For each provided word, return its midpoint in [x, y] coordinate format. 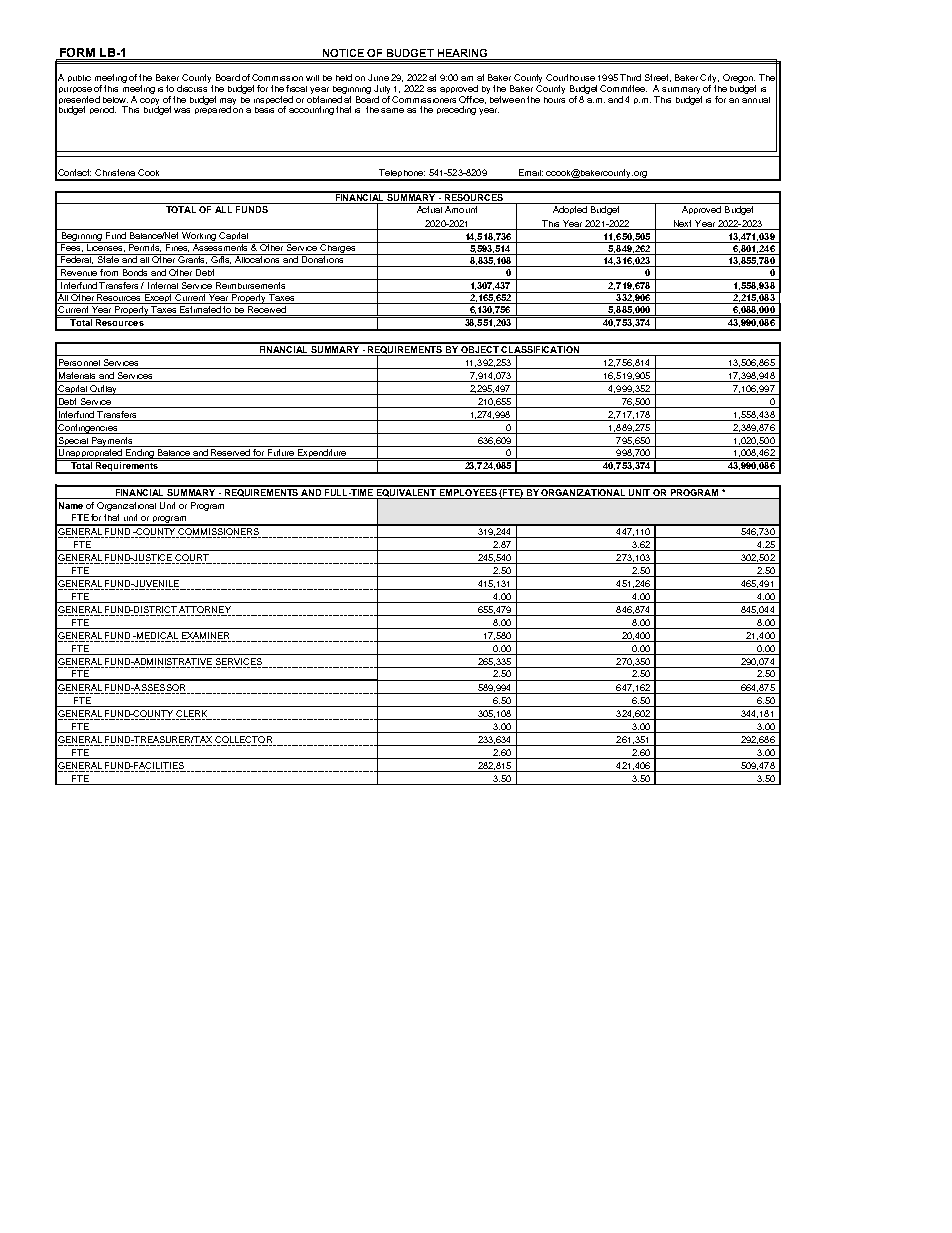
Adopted [570, 210]
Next [683, 225]
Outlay [103, 390]
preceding [456, 110]
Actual [429, 209]
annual [756, 98]
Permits [145, 247]
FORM [77, 52]
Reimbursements [250, 284]
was [182, 110]
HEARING [462, 53]
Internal [163, 284]
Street [658, 78]
